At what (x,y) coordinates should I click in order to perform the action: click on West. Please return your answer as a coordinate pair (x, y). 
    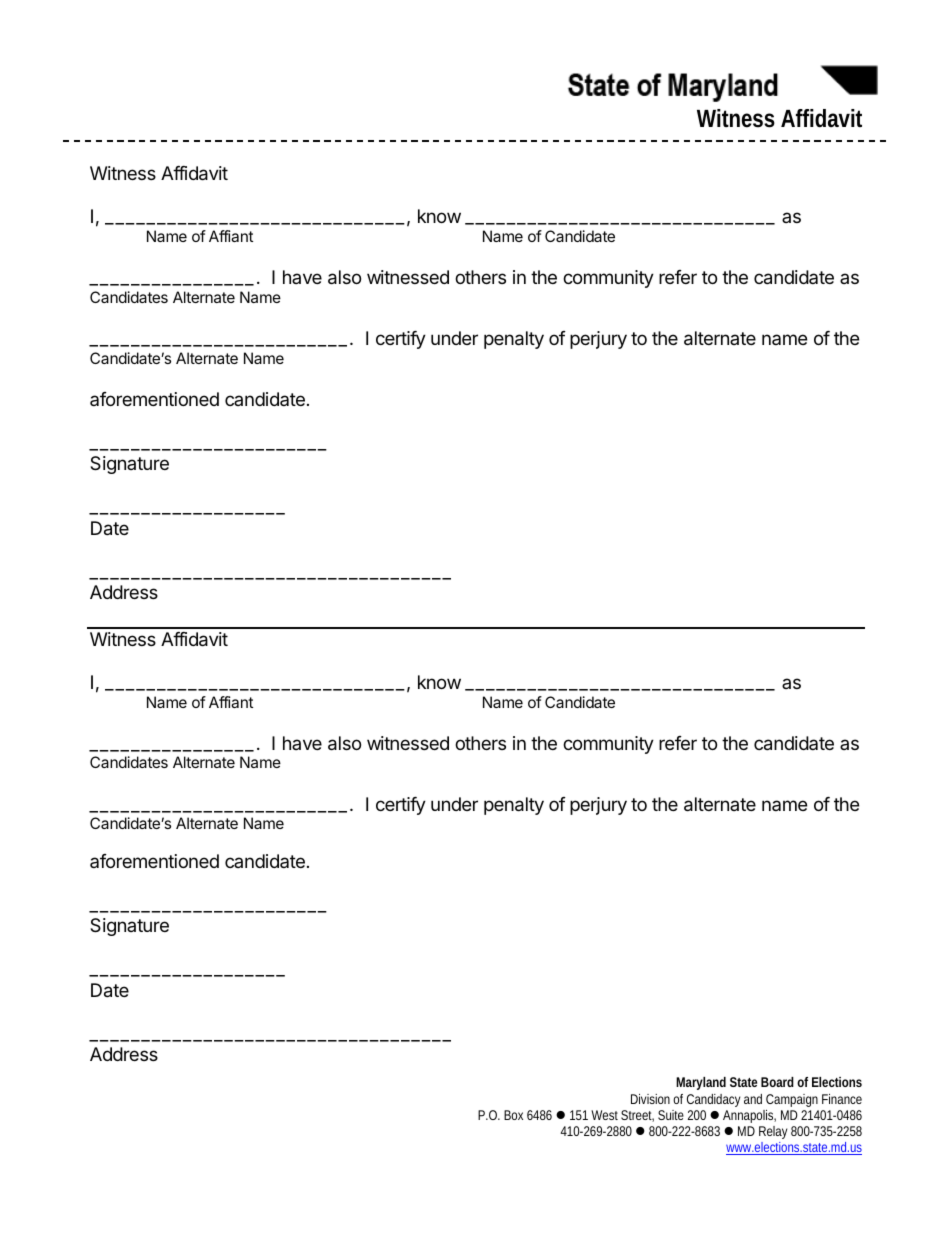
    Looking at the image, I should click on (604, 1115).
